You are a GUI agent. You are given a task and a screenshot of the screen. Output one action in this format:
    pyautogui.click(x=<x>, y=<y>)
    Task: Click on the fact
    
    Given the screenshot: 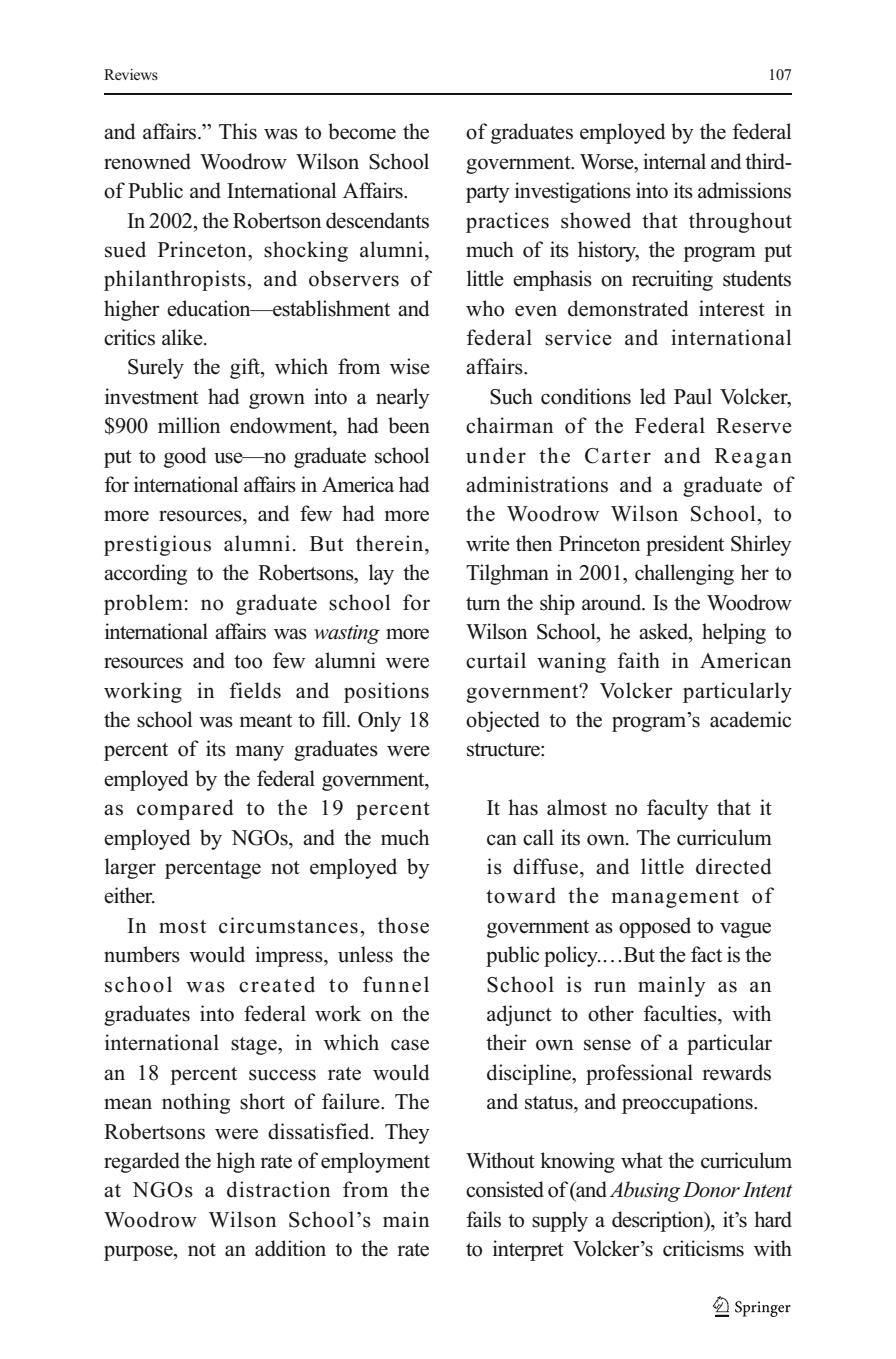 What is the action you would take?
    pyautogui.click(x=706, y=954)
